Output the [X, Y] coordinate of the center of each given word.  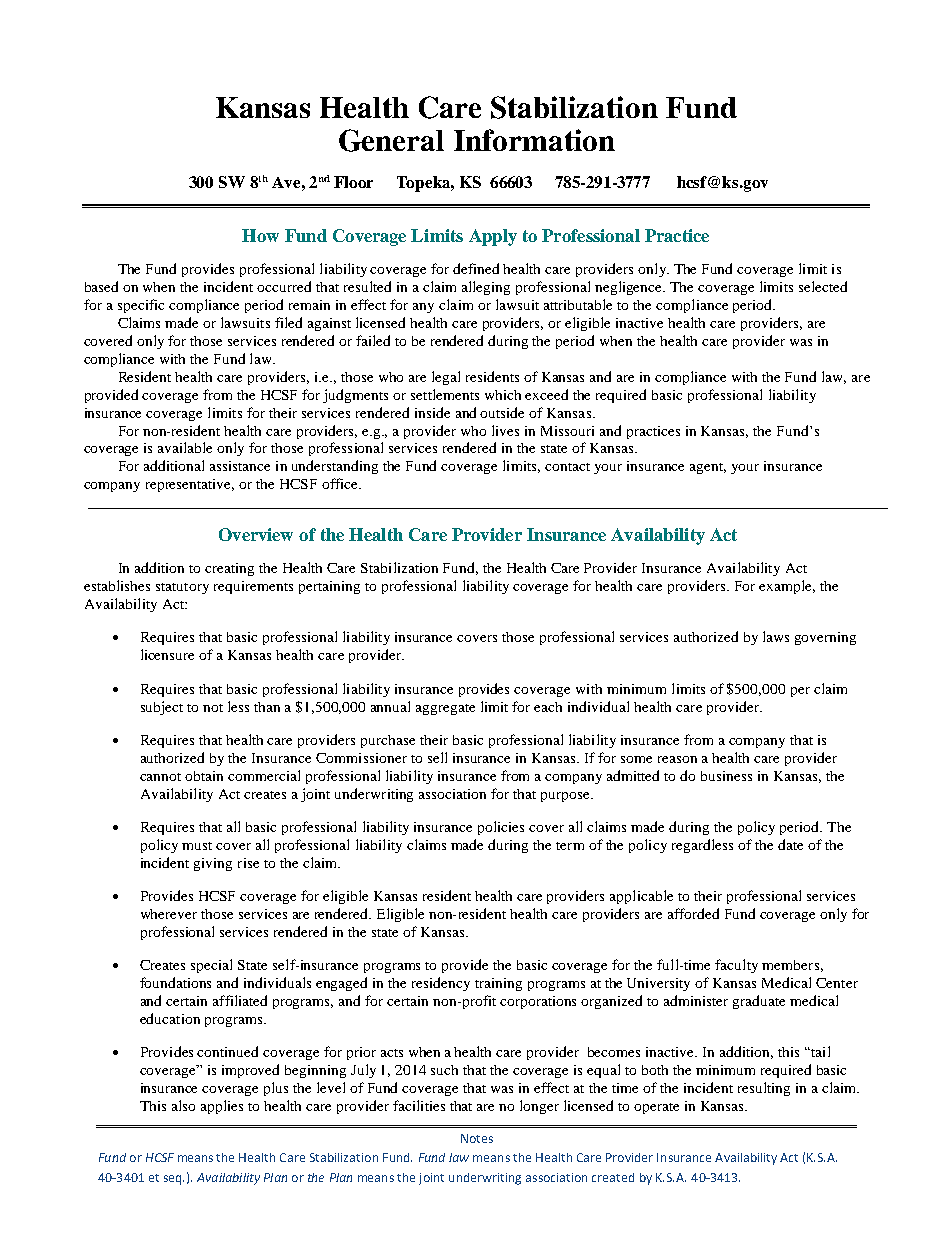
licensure [167, 654]
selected [823, 286]
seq [174, 1180]
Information [534, 140]
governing [825, 638]
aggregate [445, 709]
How [260, 235]
